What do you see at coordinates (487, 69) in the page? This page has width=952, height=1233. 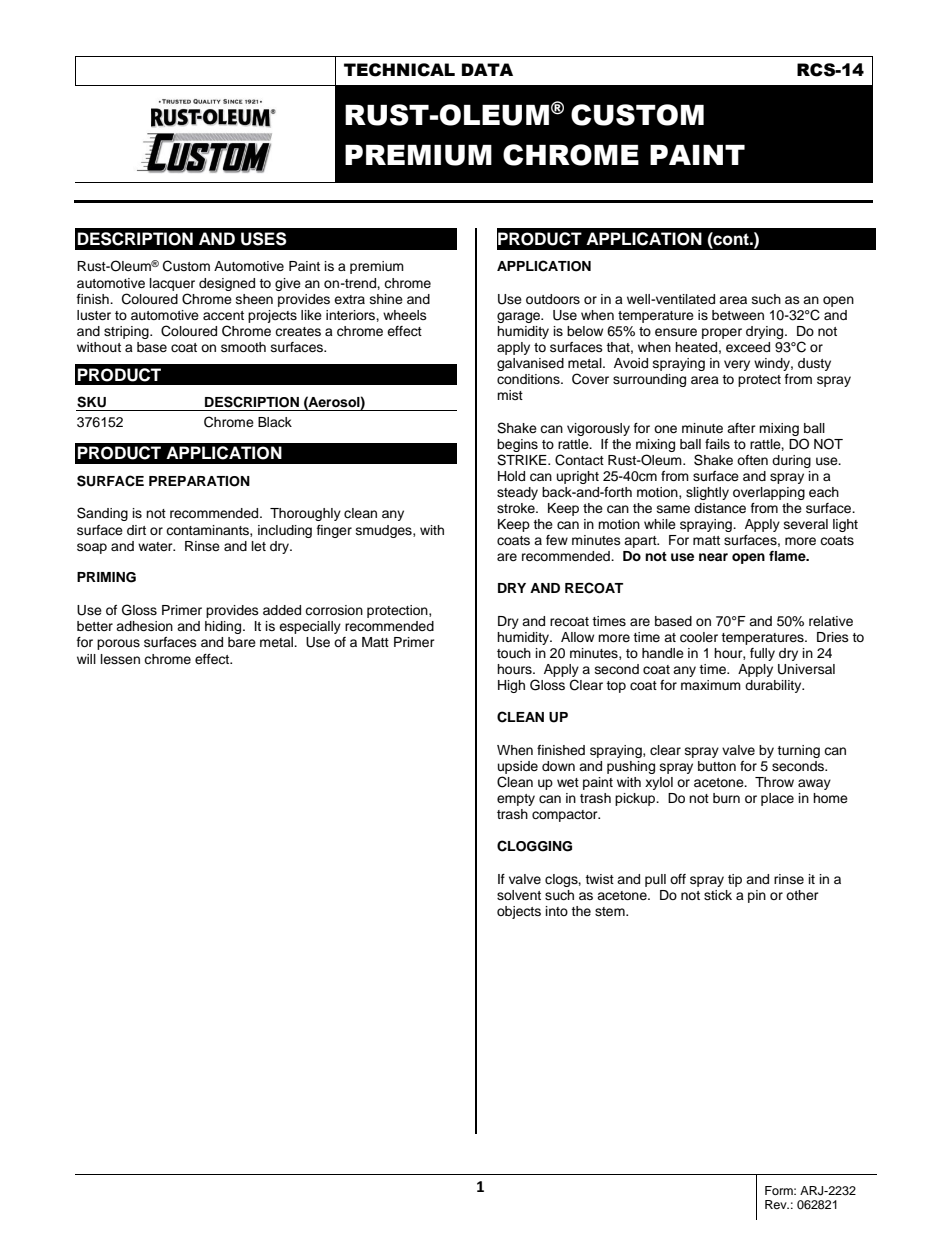 I see `DATA` at bounding box center [487, 69].
